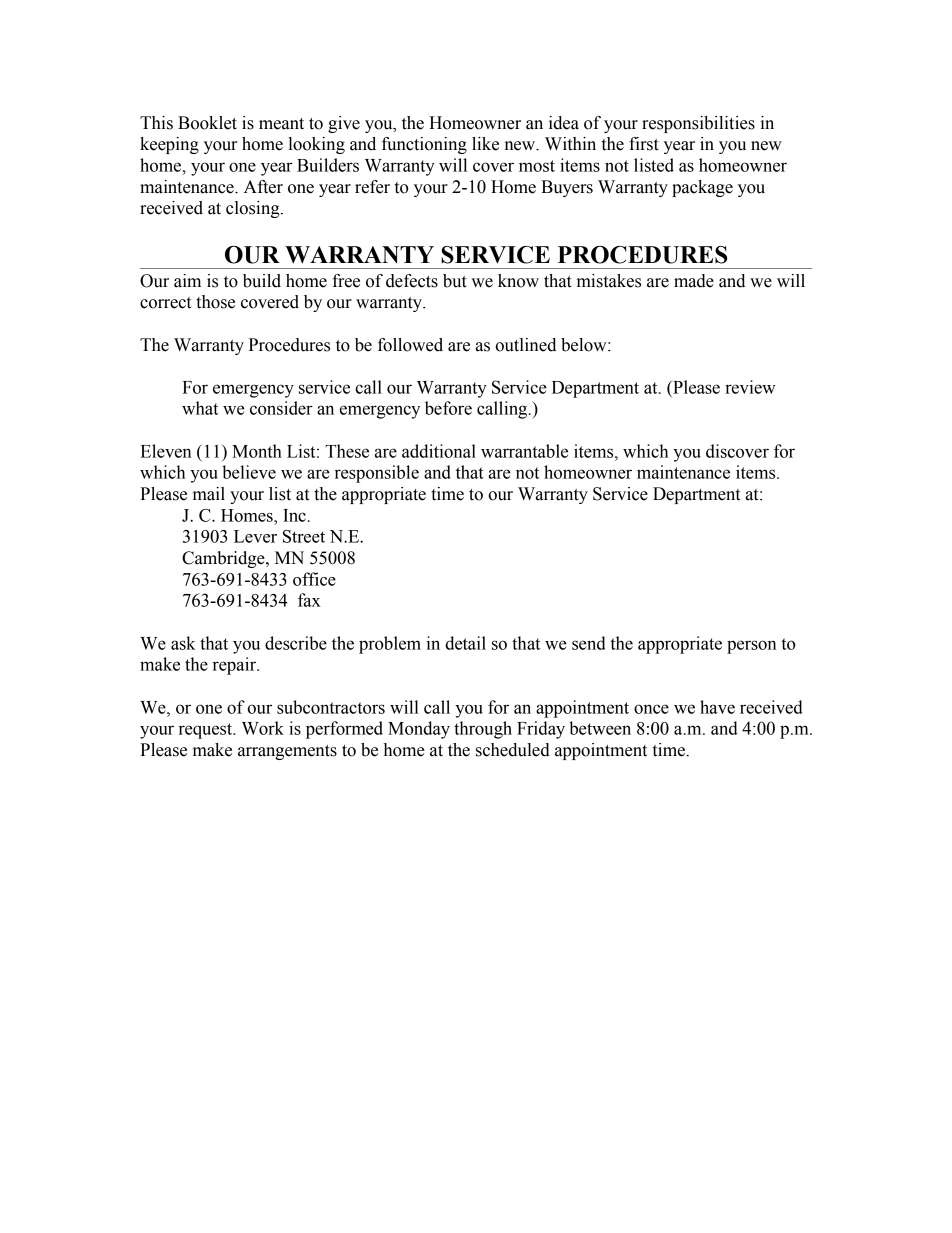 This page has height=1233, width=952. I want to click on request, so click(207, 731).
